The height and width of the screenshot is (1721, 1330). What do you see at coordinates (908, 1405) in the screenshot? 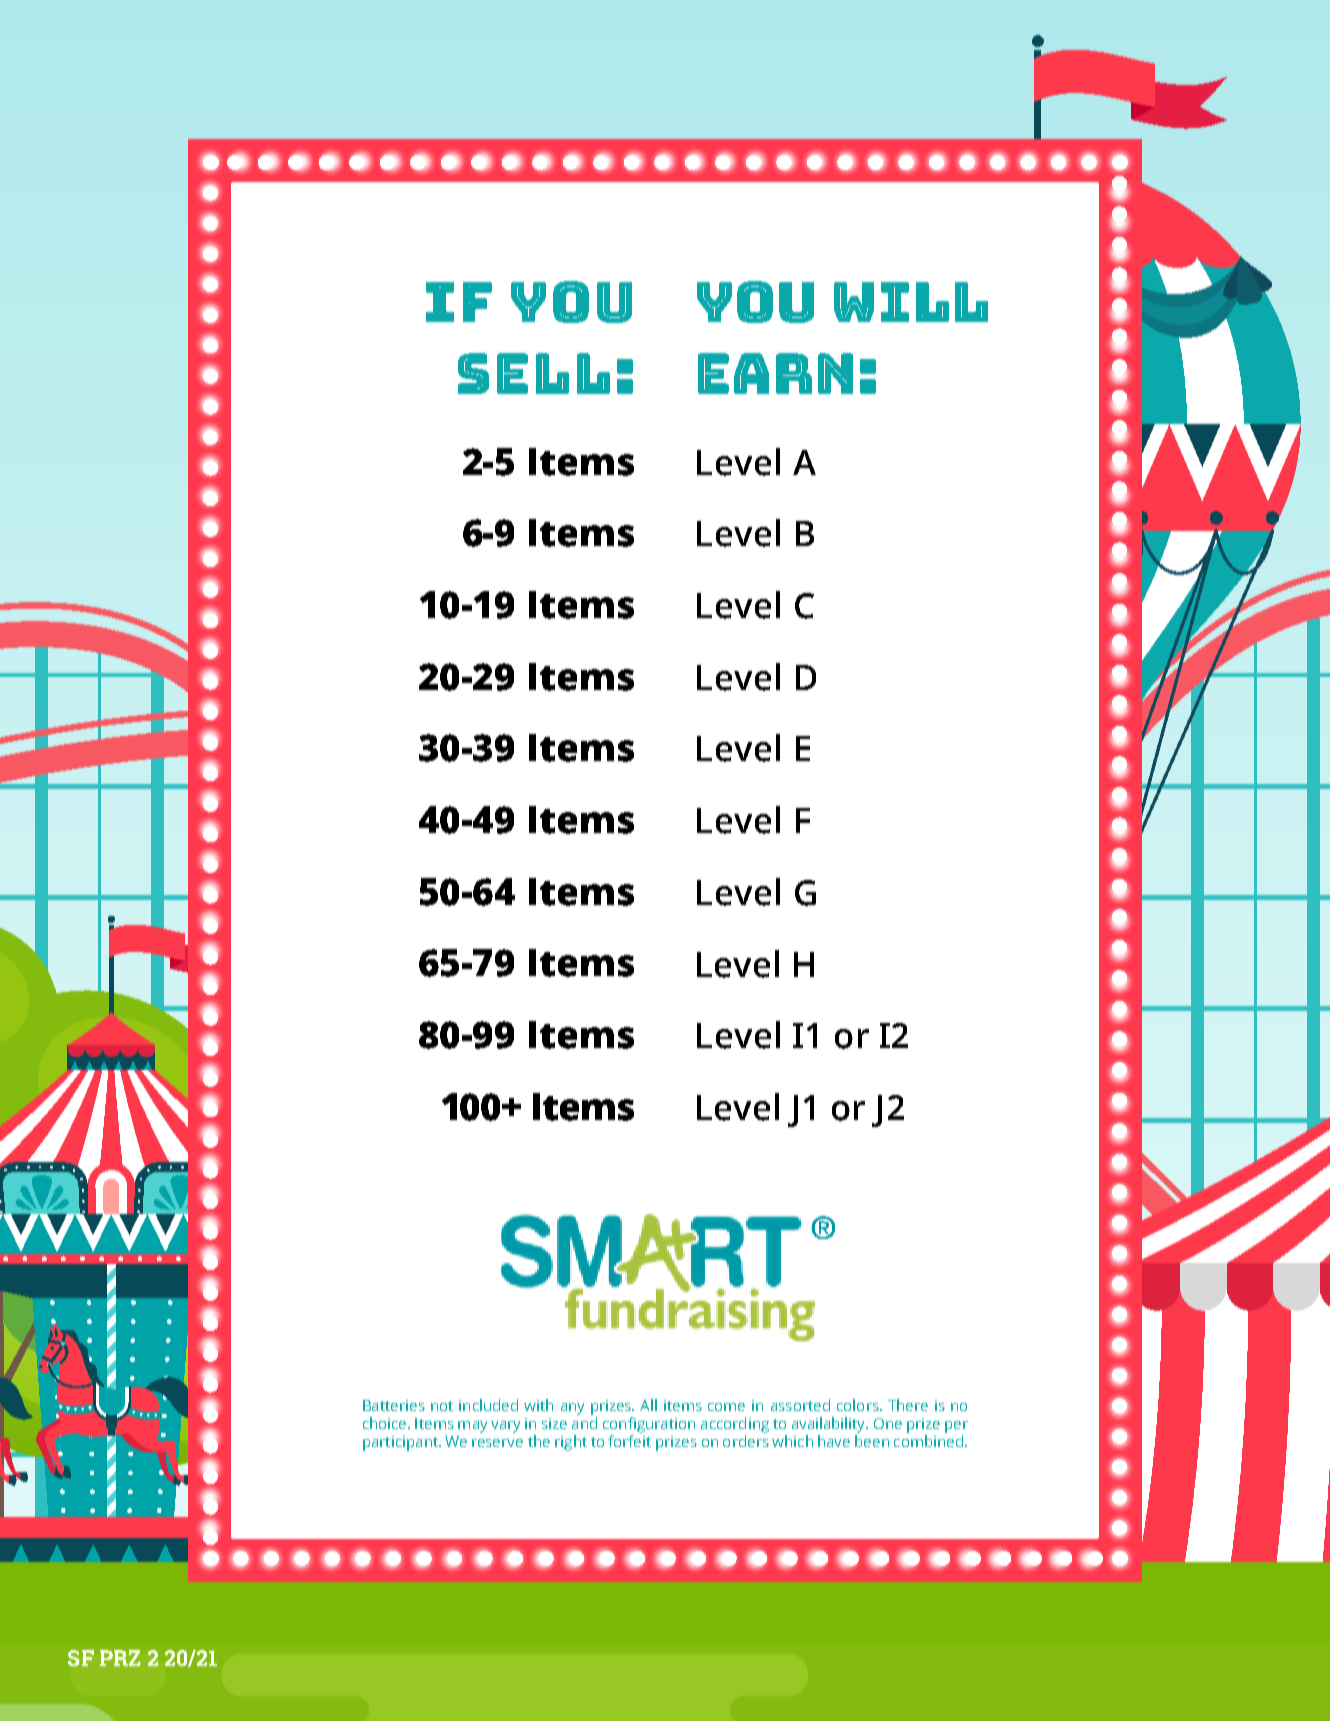
I see `There` at bounding box center [908, 1405].
